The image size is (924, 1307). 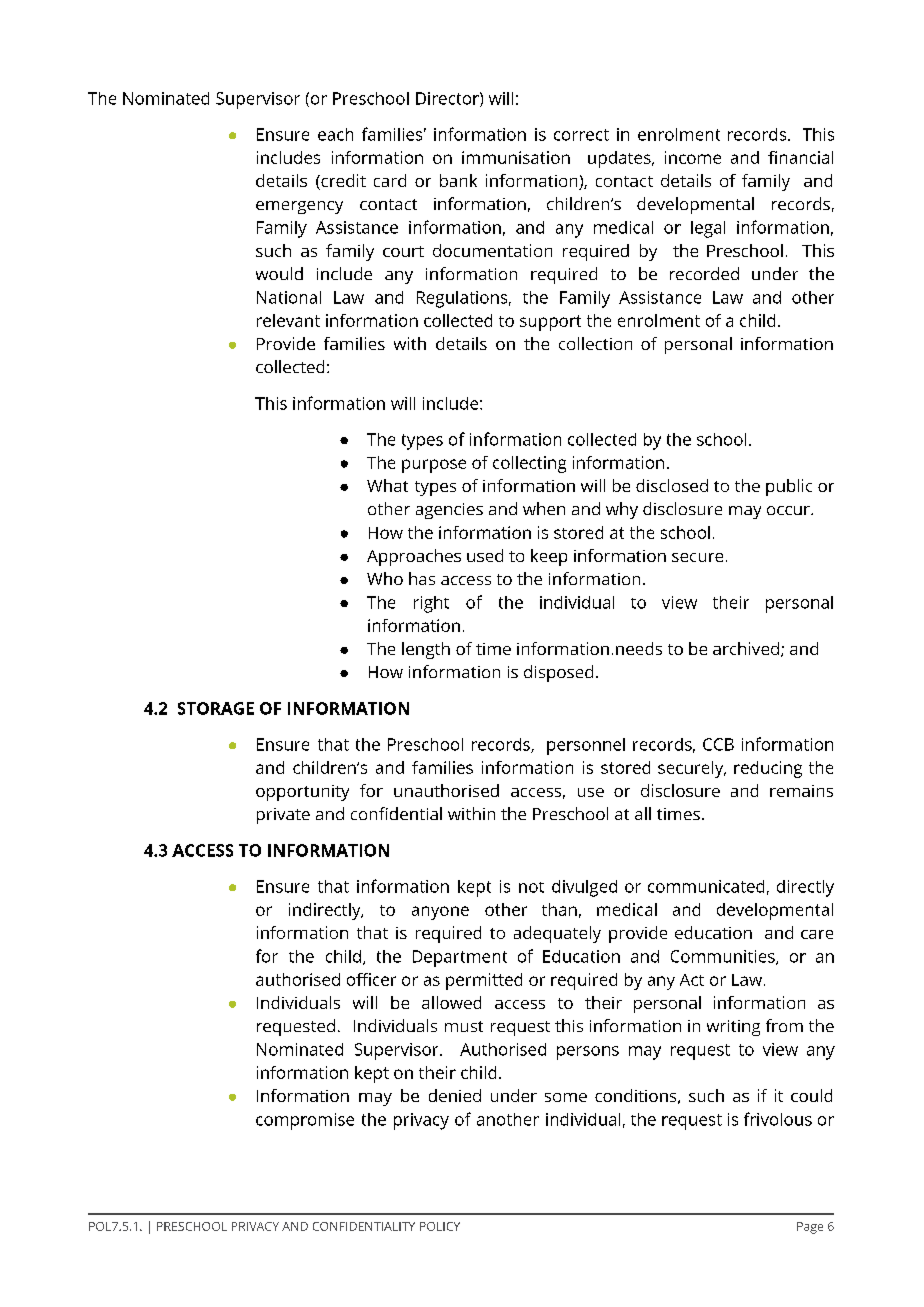 I want to click on immunisation, so click(x=516, y=157).
